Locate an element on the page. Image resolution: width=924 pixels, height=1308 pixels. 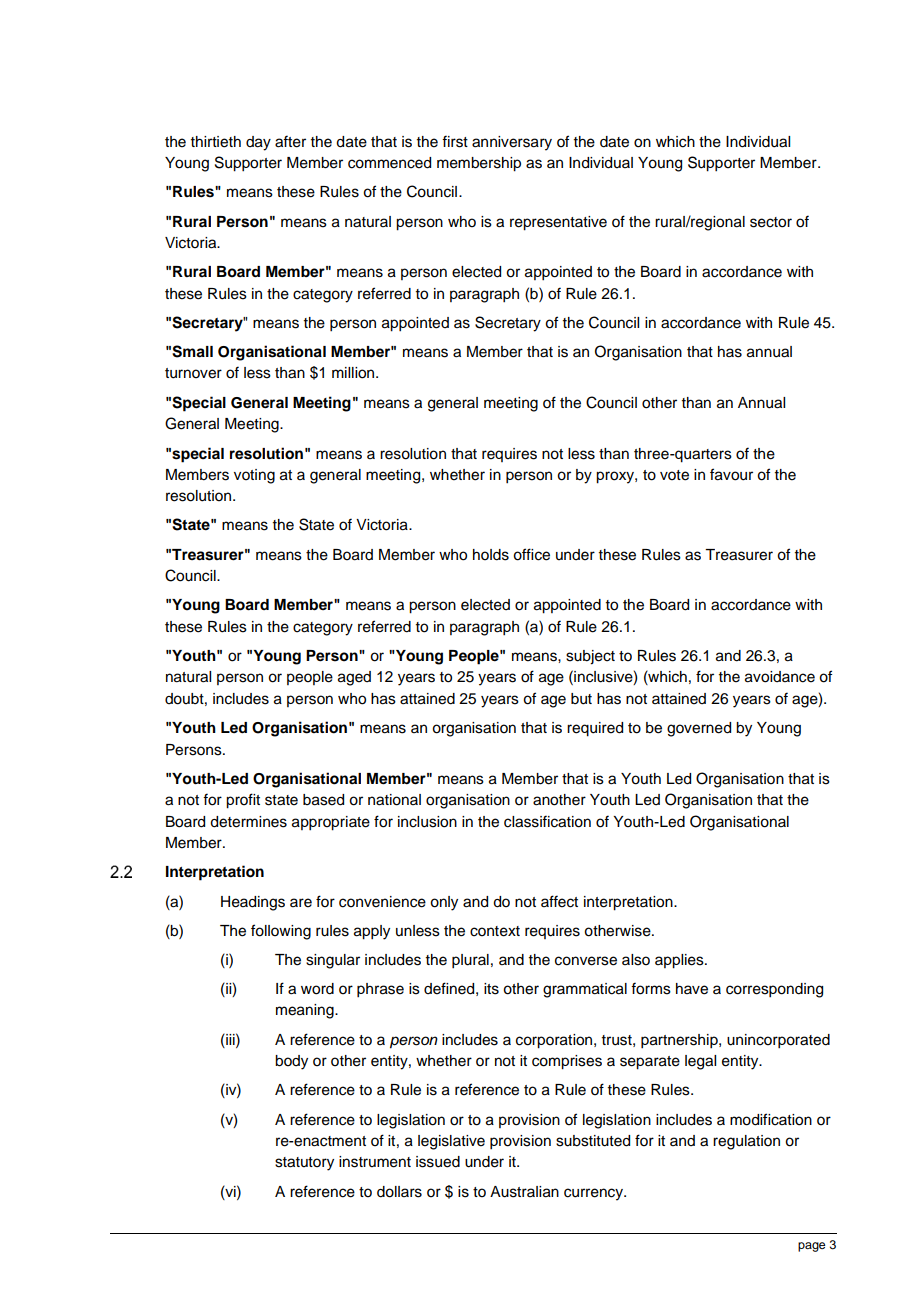
statutory is located at coordinates (304, 1164).
